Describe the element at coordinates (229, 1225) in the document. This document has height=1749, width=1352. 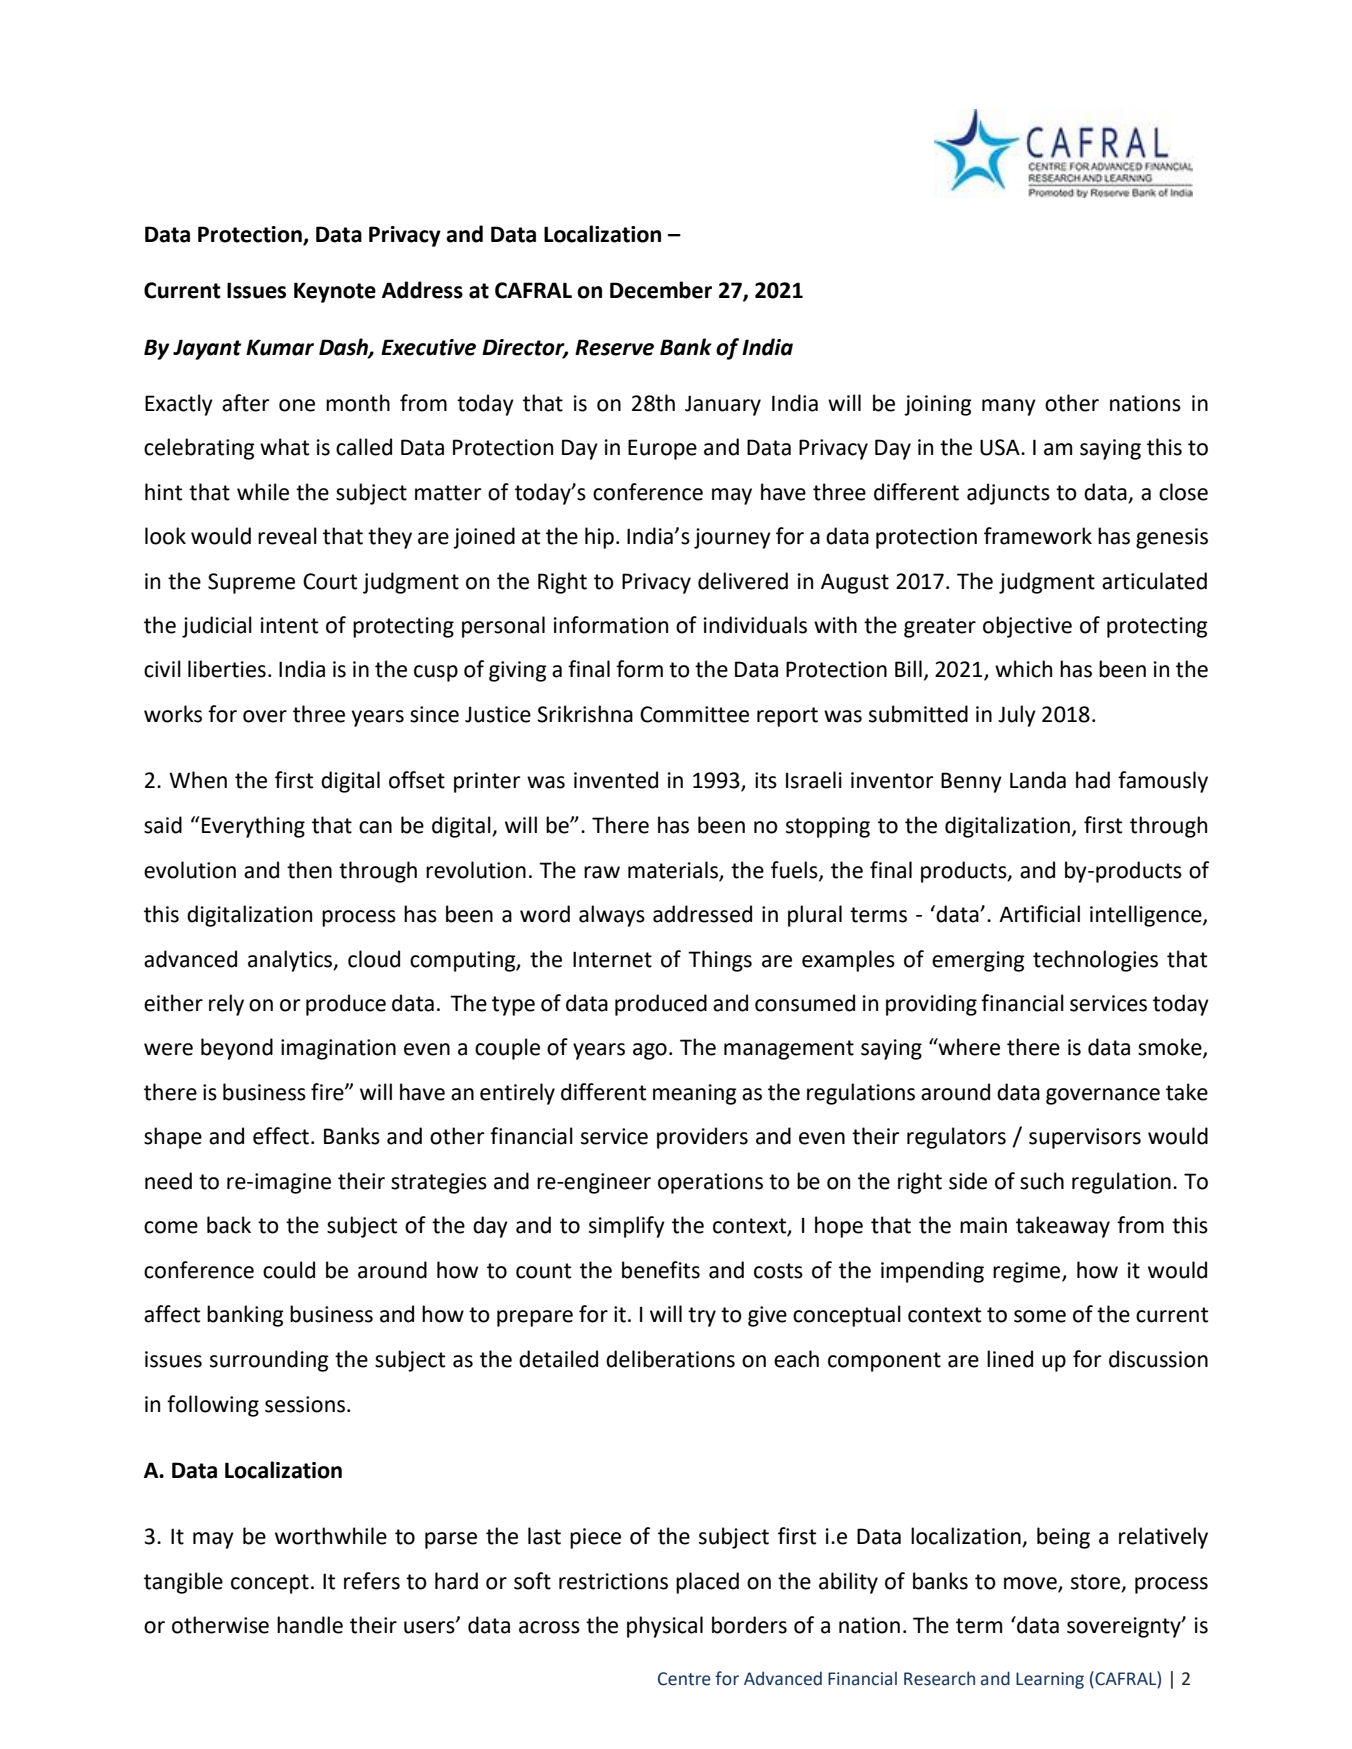
I see `back` at that location.
